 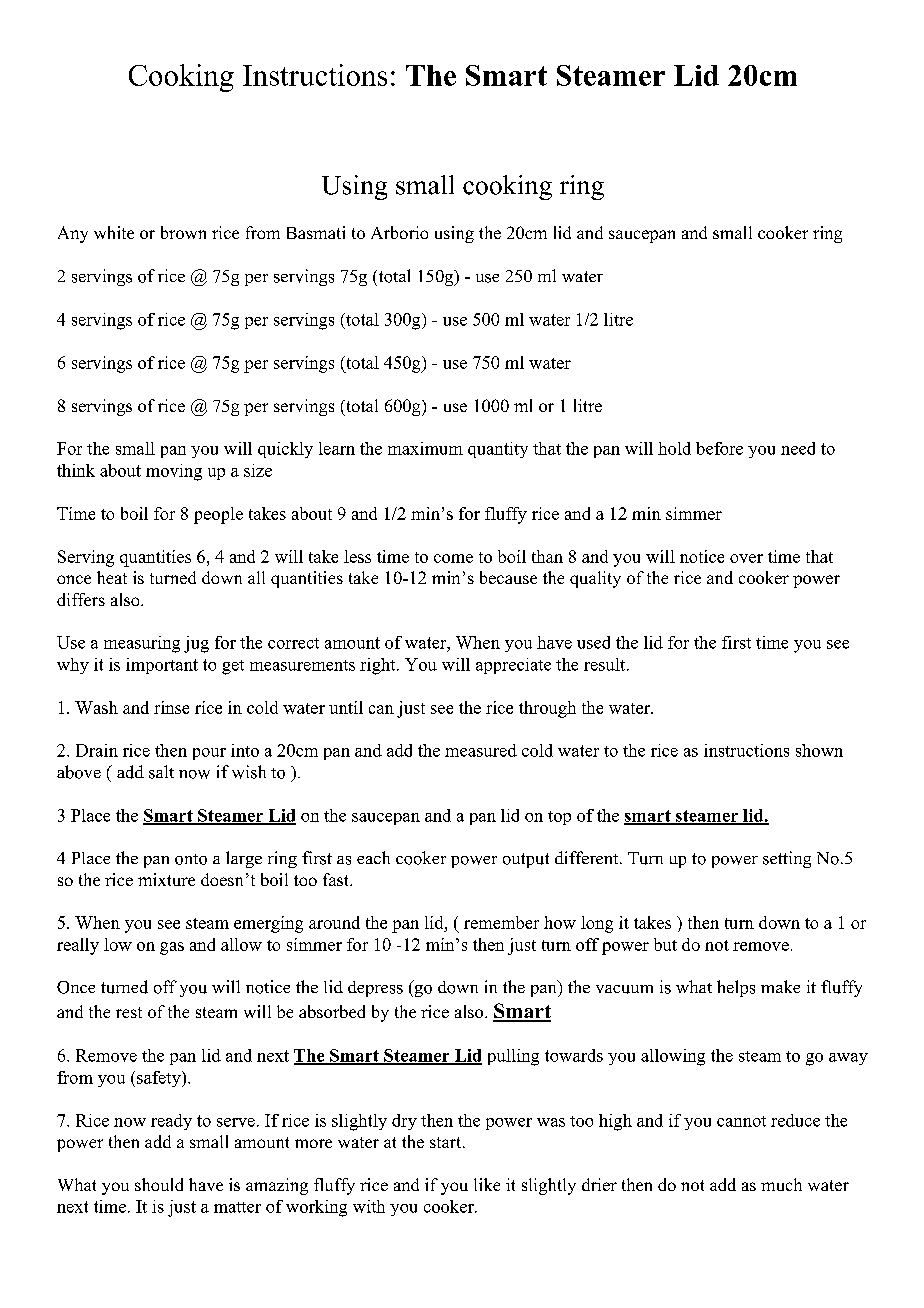 What do you see at coordinates (719, 448) in the page?
I see `before` at bounding box center [719, 448].
